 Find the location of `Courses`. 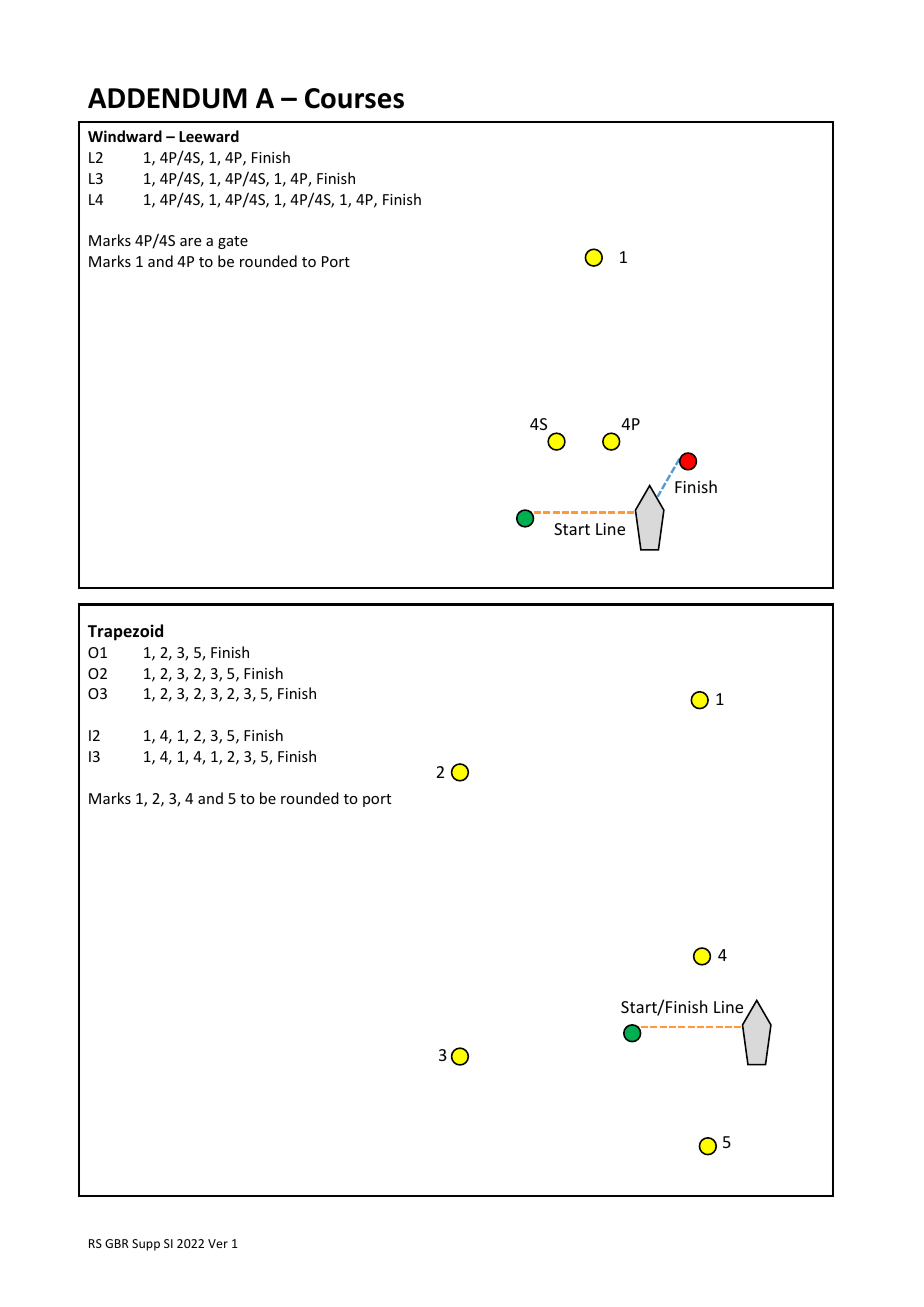

Courses is located at coordinates (354, 98).
